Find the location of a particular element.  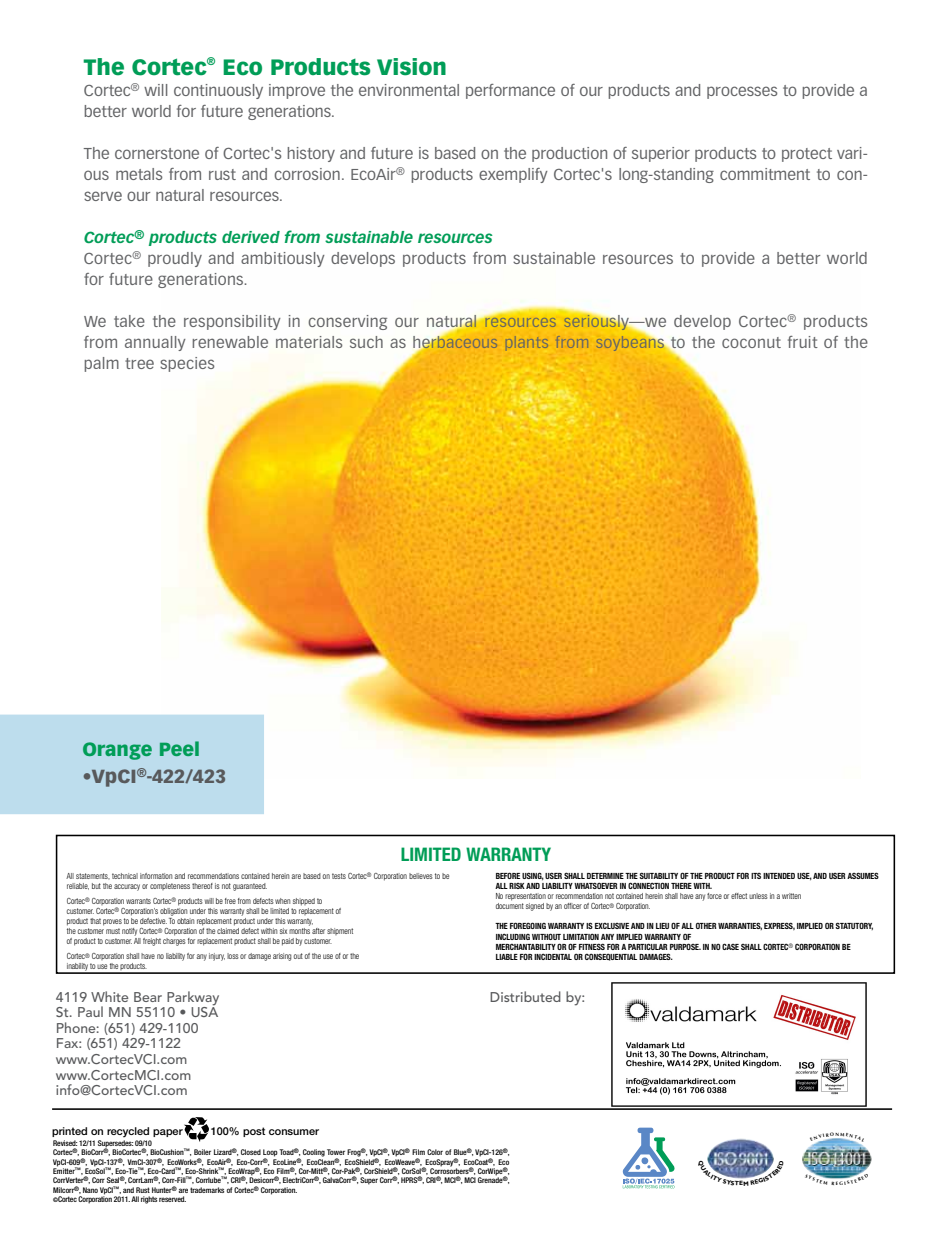

fruit is located at coordinates (803, 342).
